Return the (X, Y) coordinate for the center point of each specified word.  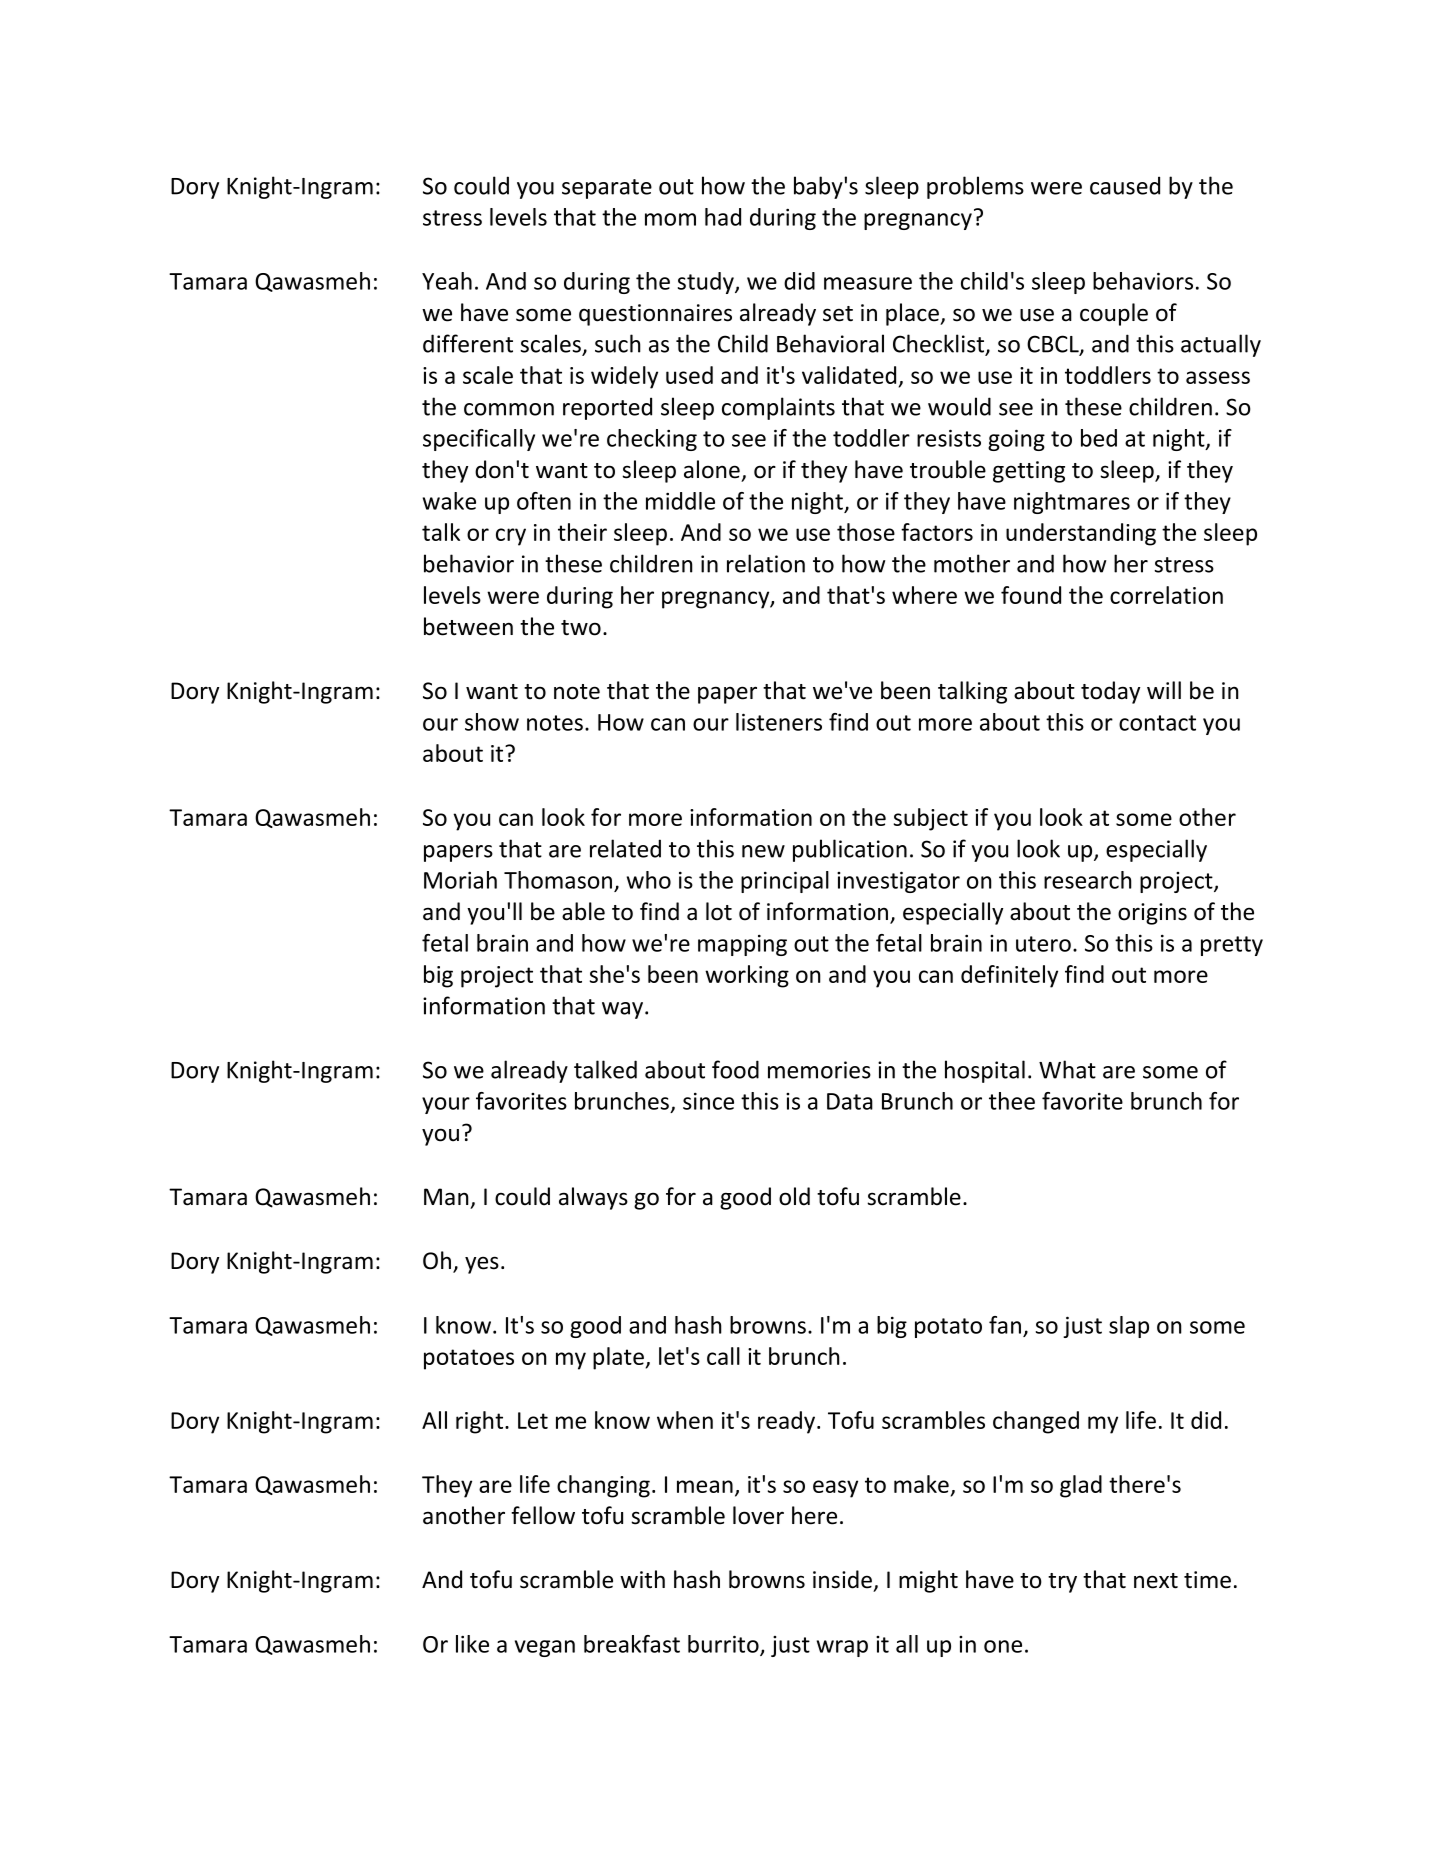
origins (1152, 914)
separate (607, 189)
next (1156, 1581)
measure (868, 283)
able (583, 911)
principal (785, 882)
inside (844, 1580)
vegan (545, 1648)
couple (1114, 314)
